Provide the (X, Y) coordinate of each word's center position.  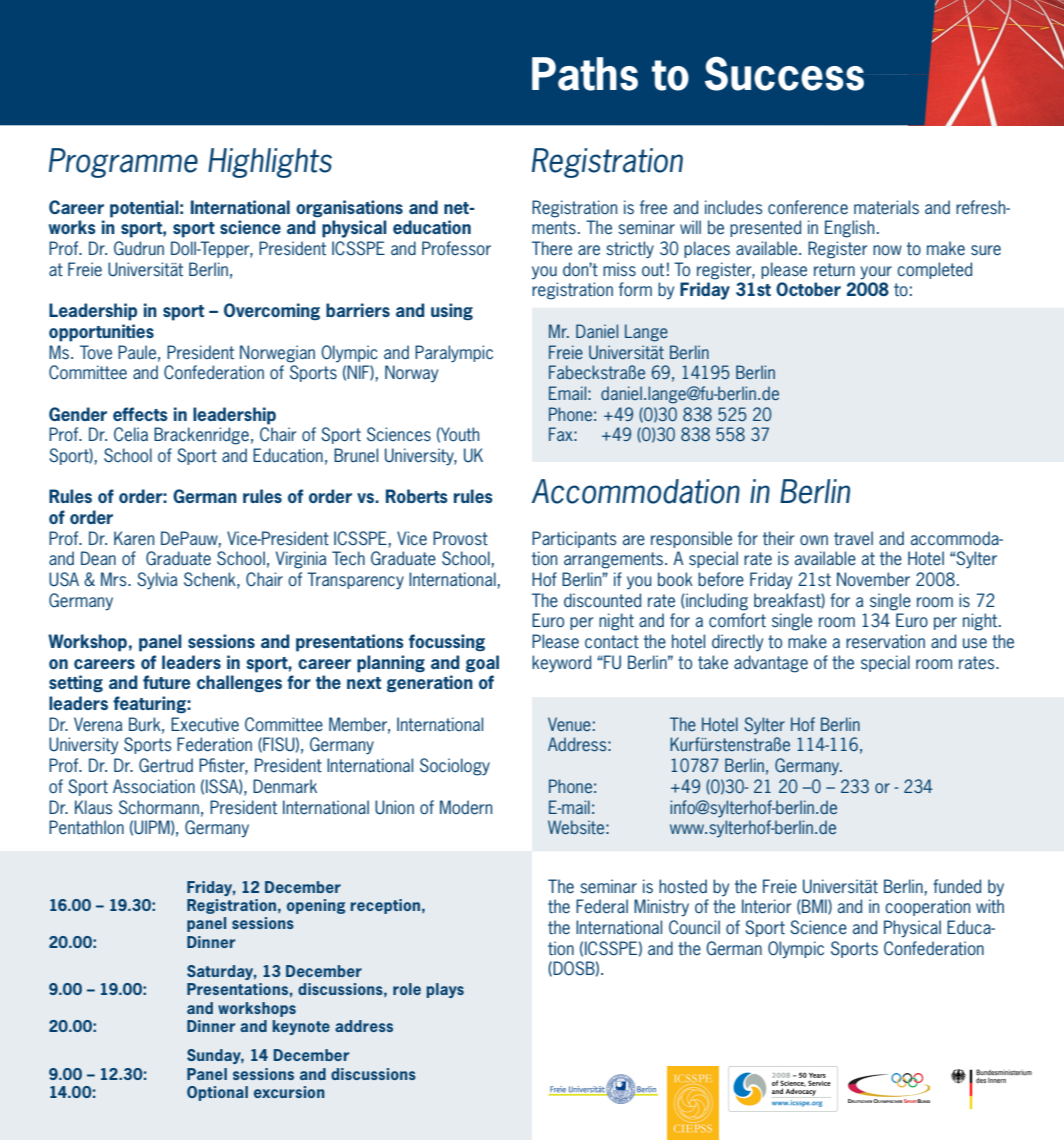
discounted (602, 600)
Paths (585, 74)
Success (784, 73)
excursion (289, 1092)
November (873, 579)
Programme (123, 163)
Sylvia (157, 581)
